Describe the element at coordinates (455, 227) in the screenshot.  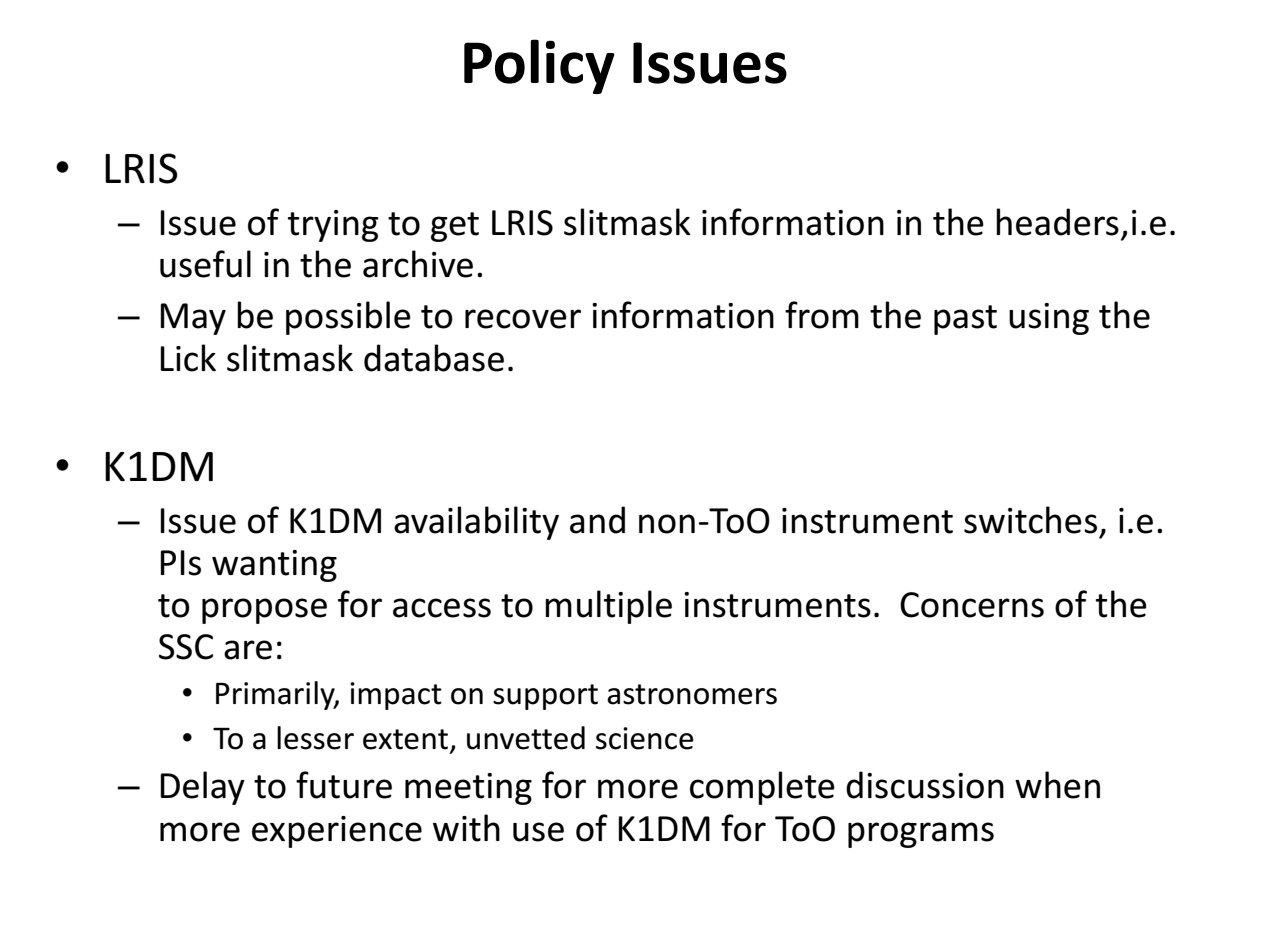
I see `get` at that location.
